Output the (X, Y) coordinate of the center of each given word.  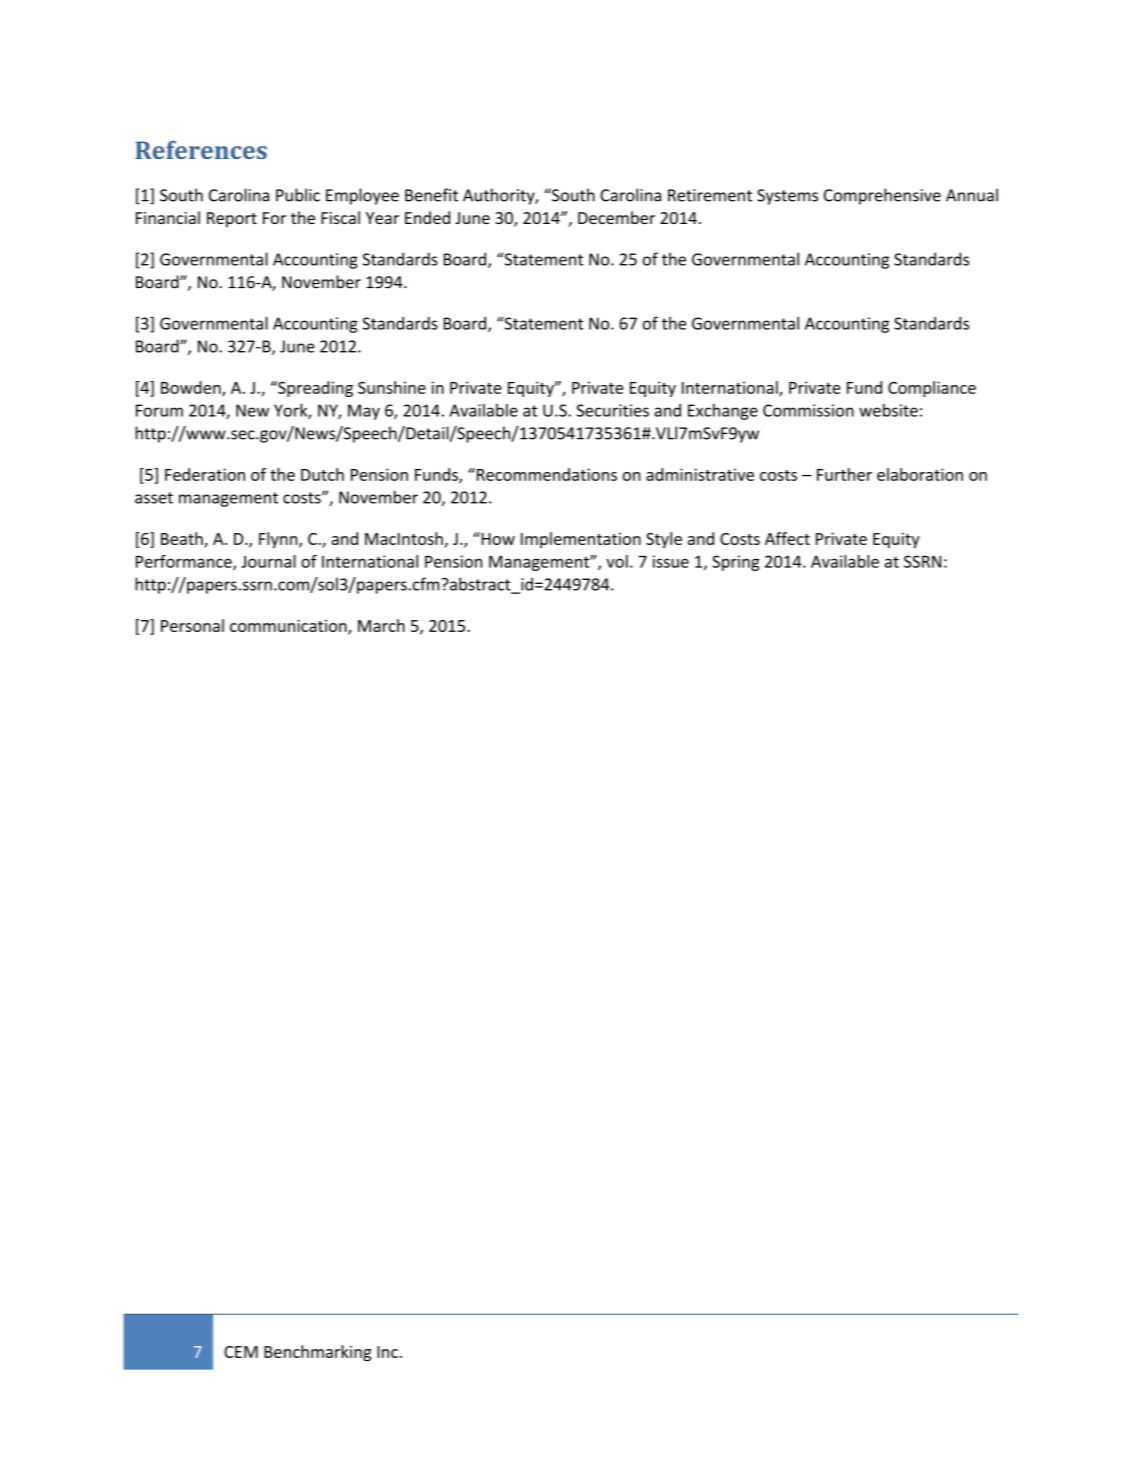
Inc (387, 1352)
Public (298, 195)
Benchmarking (317, 1353)
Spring (736, 563)
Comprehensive (882, 196)
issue (671, 561)
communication (289, 626)
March (381, 625)
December (616, 217)
